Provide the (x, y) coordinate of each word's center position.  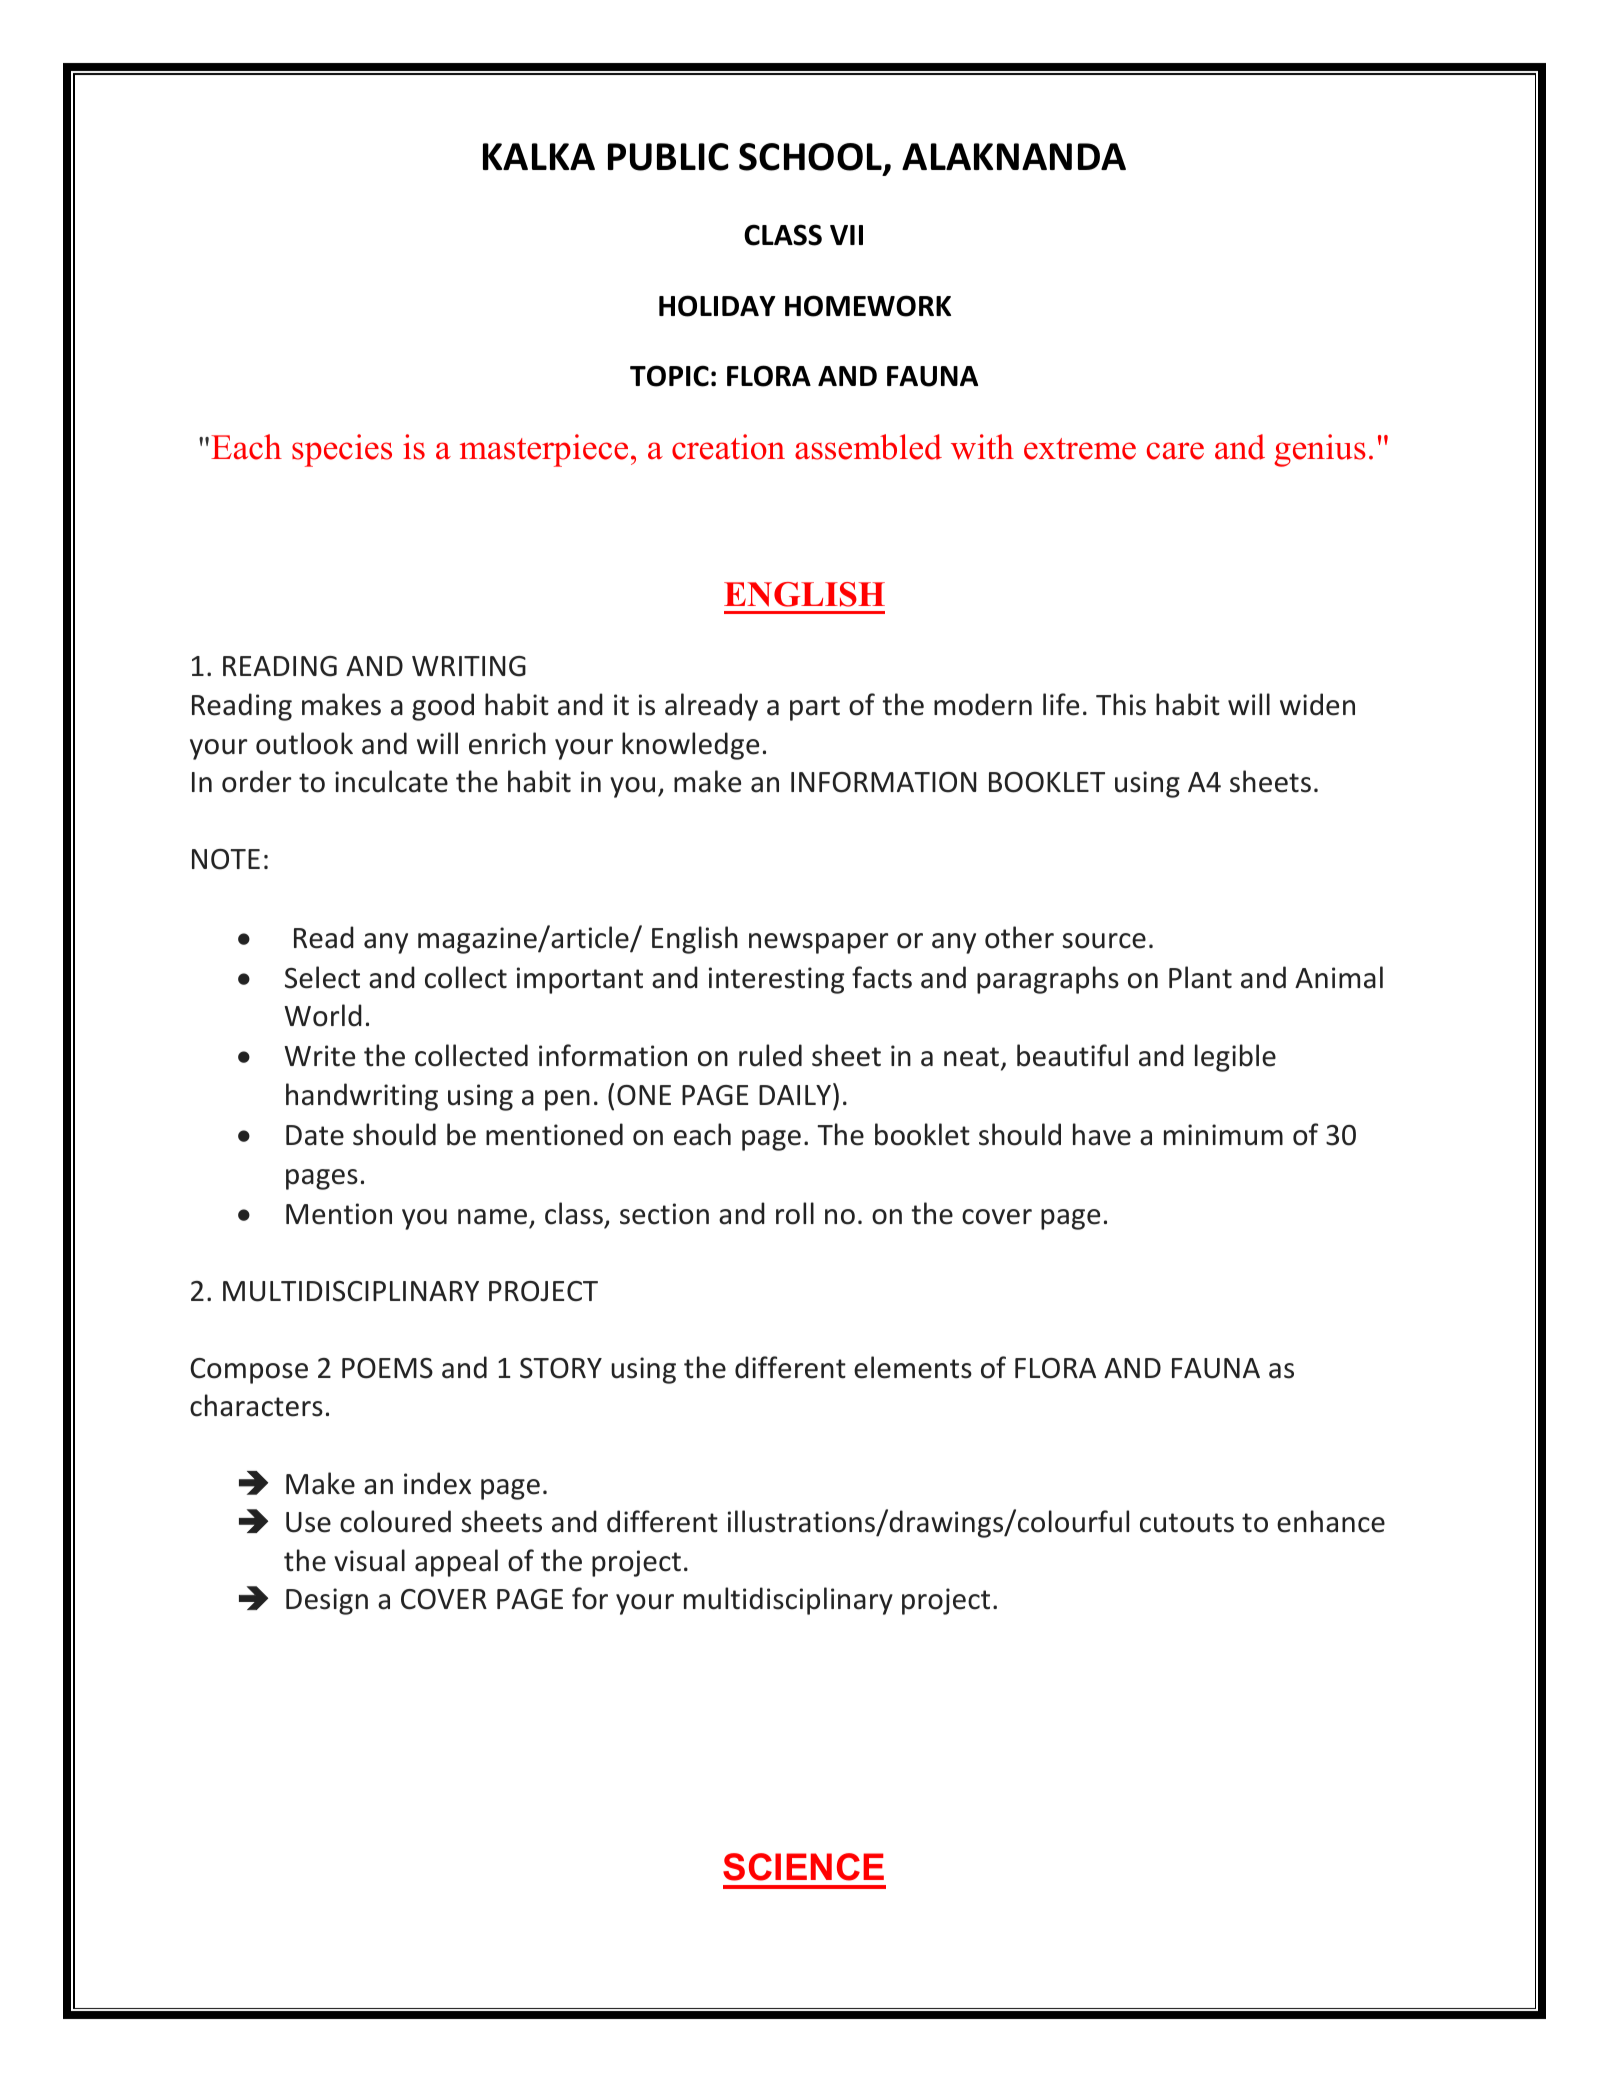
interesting (776, 980)
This (1121, 704)
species (342, 450)
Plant (1200, 977)
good (443, 707)
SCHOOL (811, 158)
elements (913, 1367)
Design (327, 1601)
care (1175, 451)
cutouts (1187, 1523)
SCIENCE (803, 1867)
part (815, 708)
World (323, 1015)
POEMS (387, 1368)
